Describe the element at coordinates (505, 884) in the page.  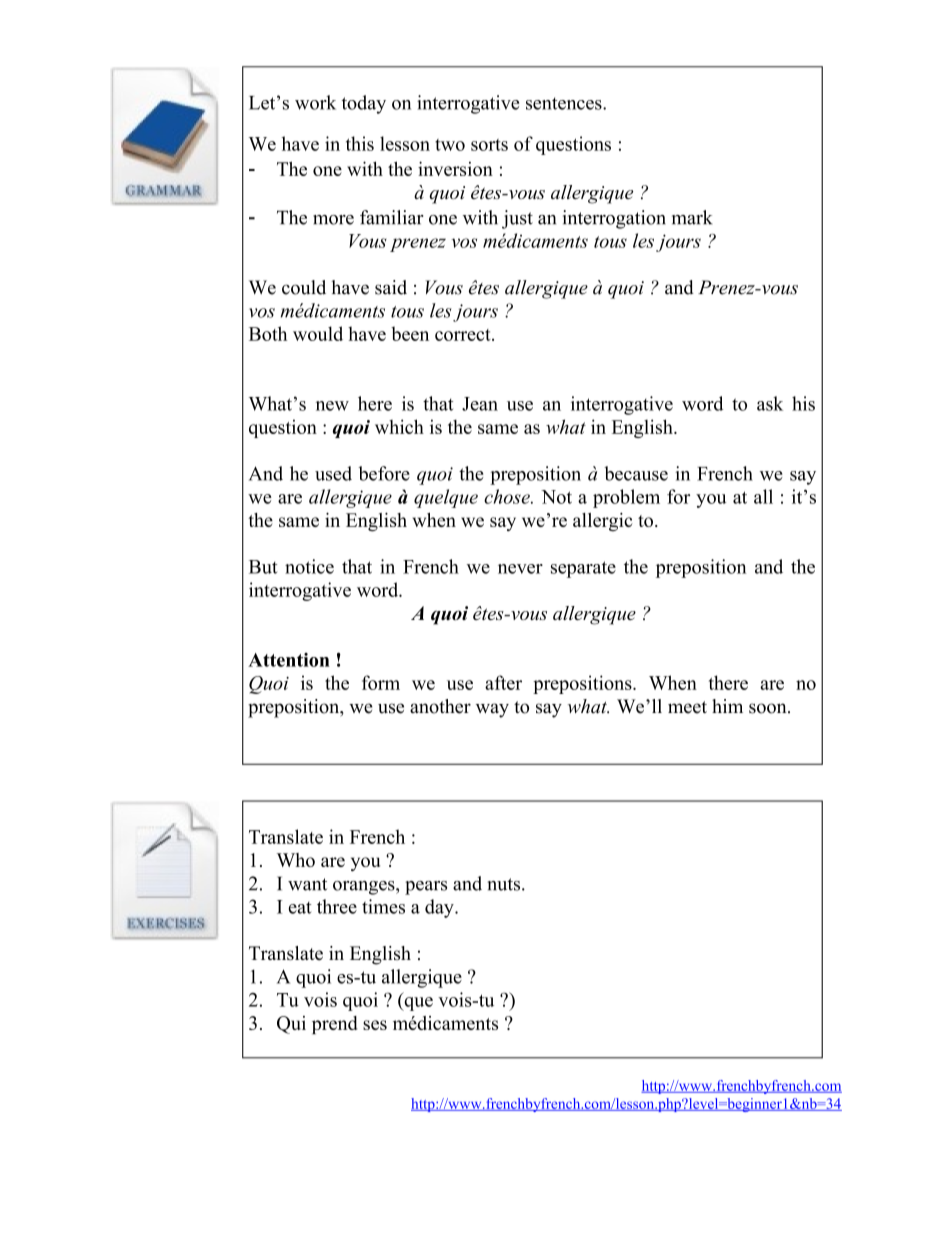
I see `nuts` at that location.
